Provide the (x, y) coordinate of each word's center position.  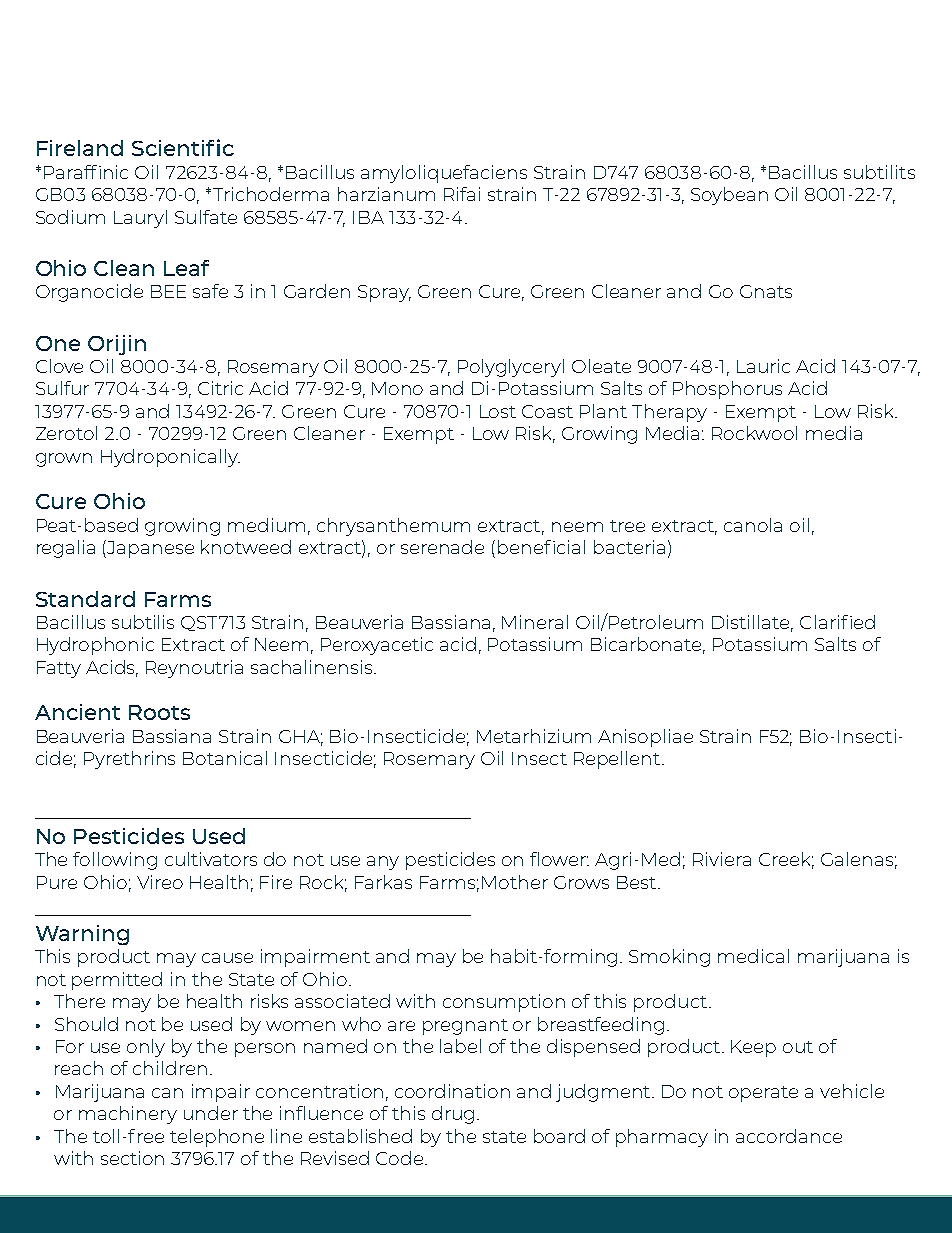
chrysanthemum (393, 527)
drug (453, 1115)
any (383, 863)
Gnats (766, 291)
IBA (368, 217)
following (115, 861)
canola (753, 525)
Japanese (150, 549)
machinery (128, 1115)
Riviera (722, 859)
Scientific (183, 147)
